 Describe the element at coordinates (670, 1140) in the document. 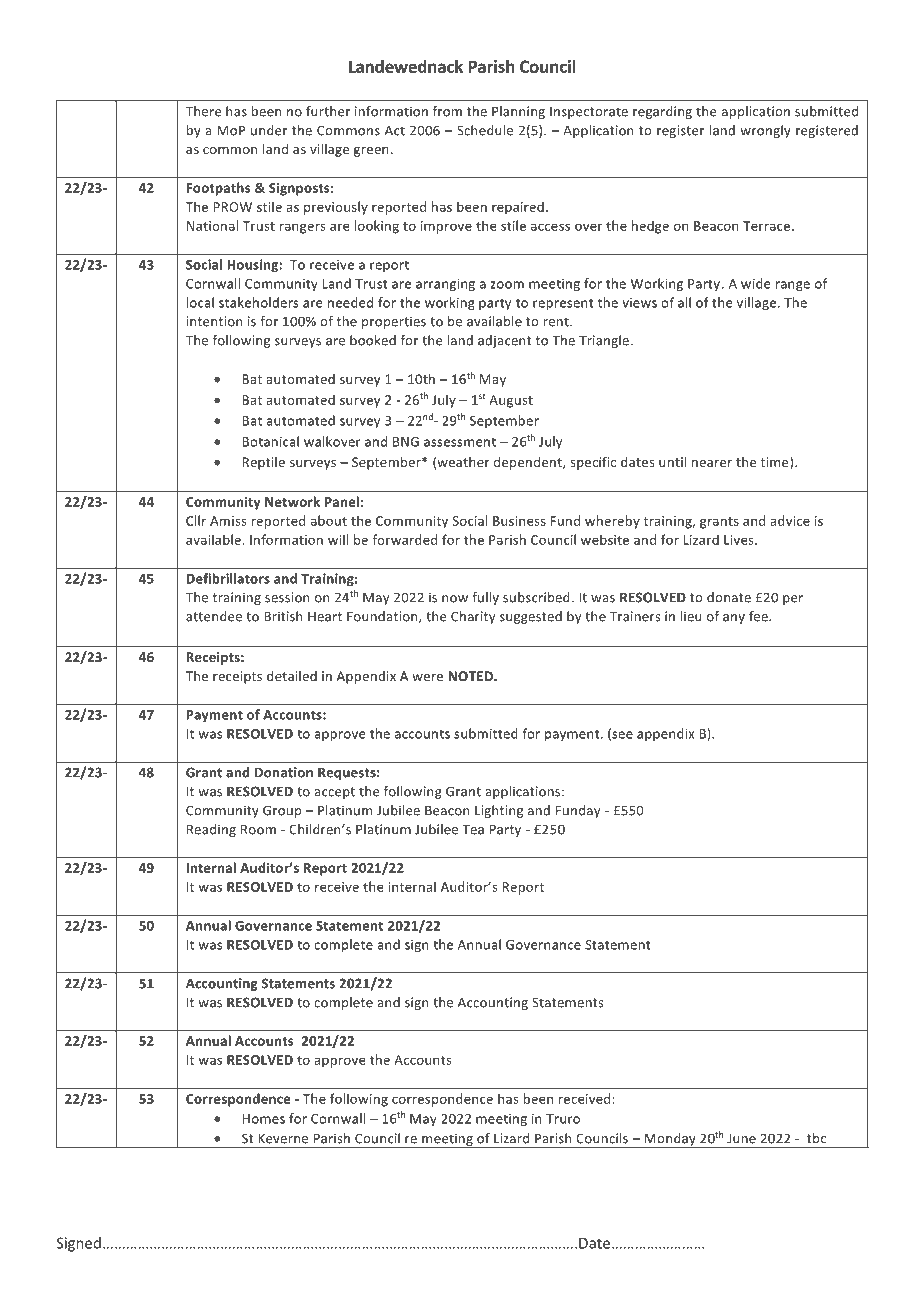

I see `Monday` at that location.
